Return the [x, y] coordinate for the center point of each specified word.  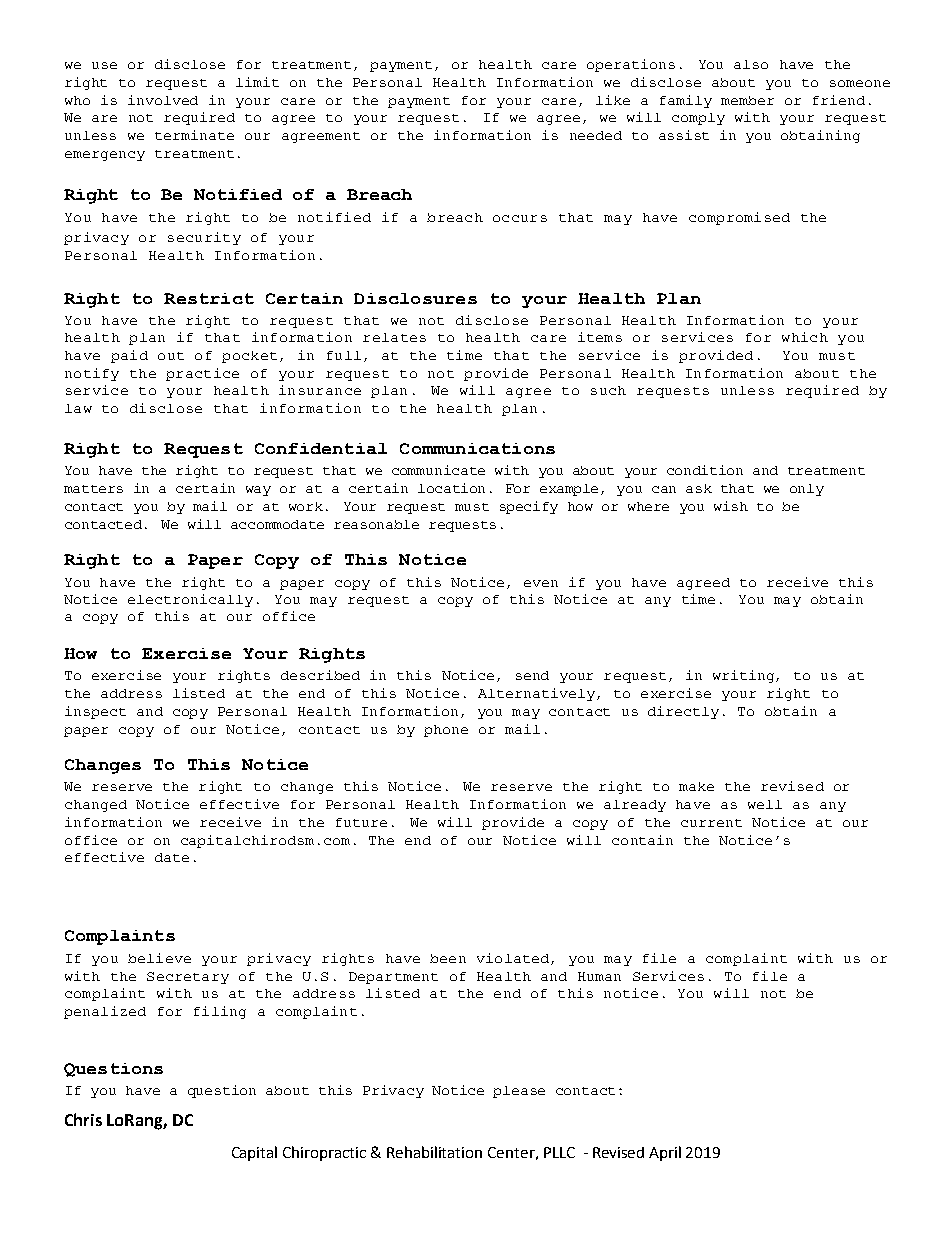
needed [596, 135]
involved [163, 100]
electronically [190, 600]
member [747, 100]
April [665, 1153]
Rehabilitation [434, 1152]
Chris [83, 1119]
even [541, 583]
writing [745, 676]
